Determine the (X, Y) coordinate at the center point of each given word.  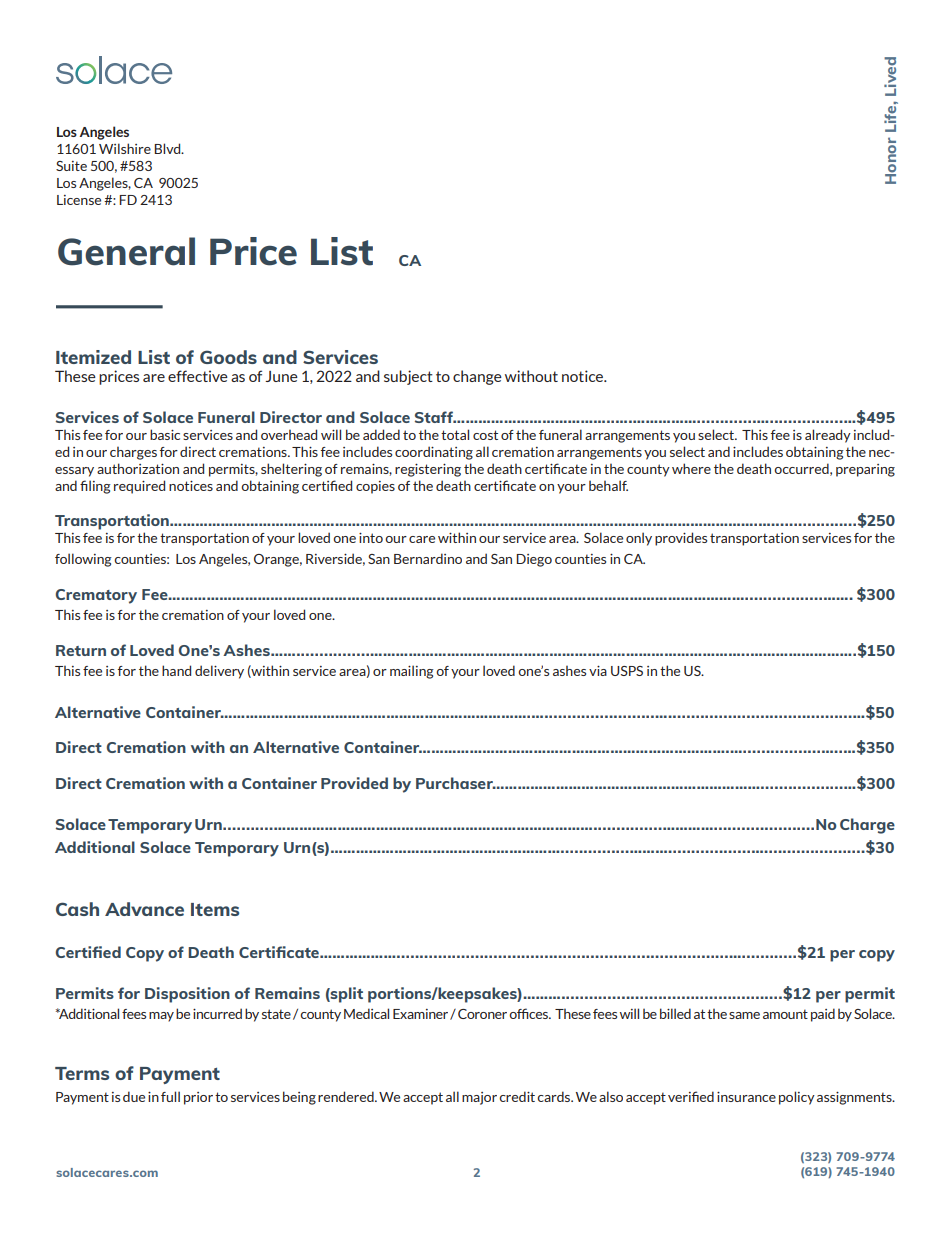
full (170, 1096)
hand (176, 670)
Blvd (168, 148)
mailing (412, 672)
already (828, 436)
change (477, 377)
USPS (627, 671)
